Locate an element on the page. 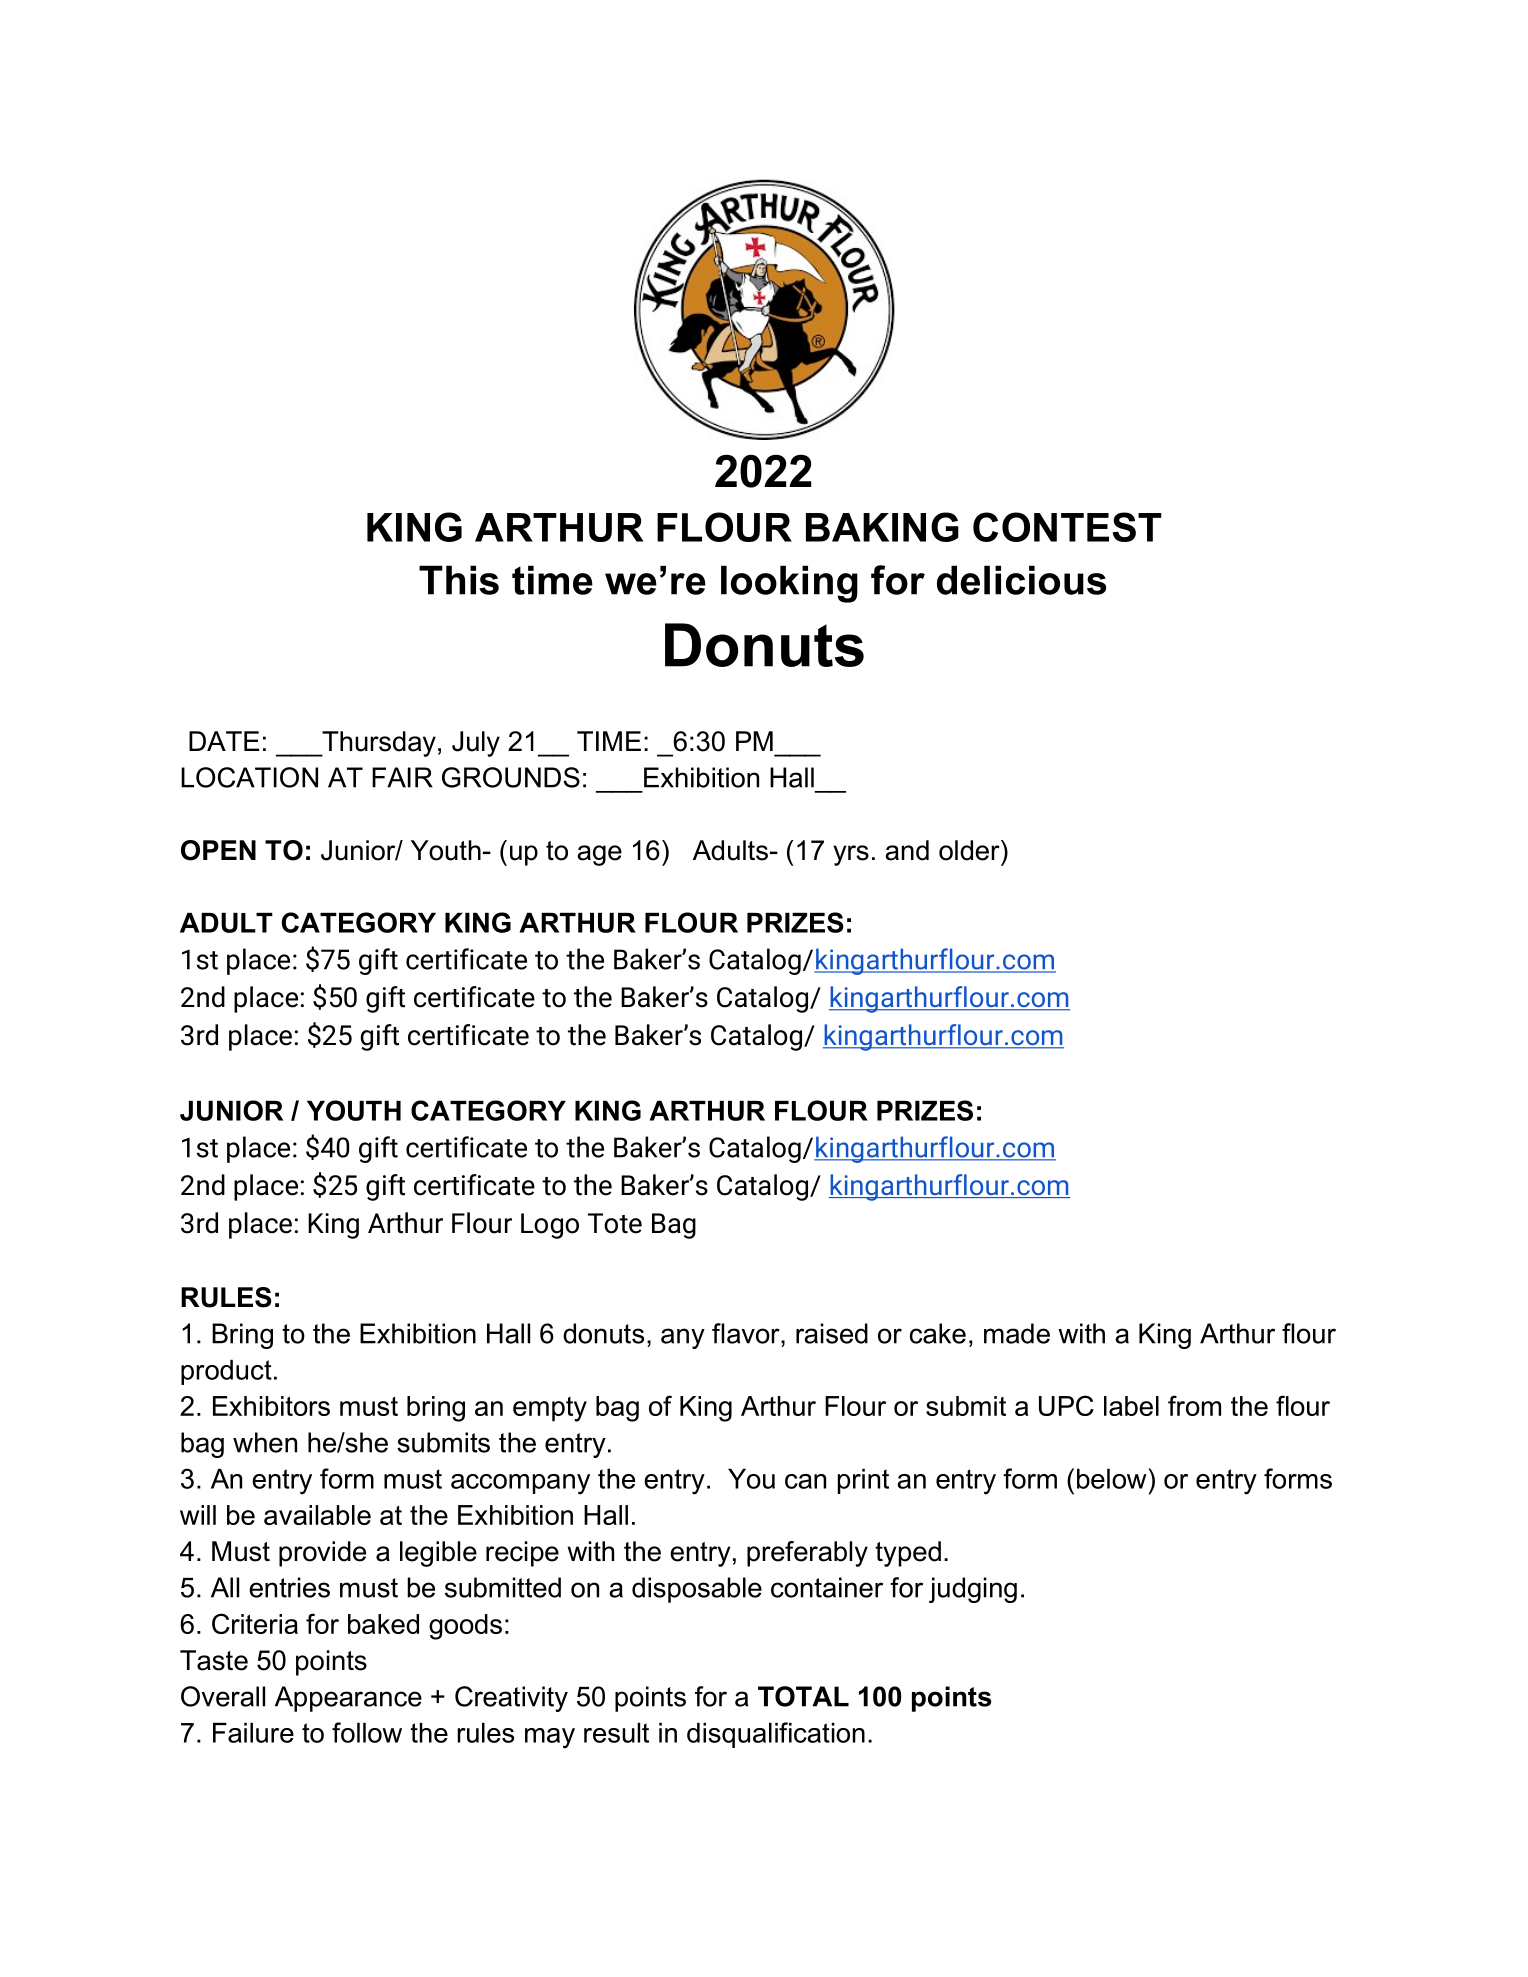 The height and width of the image is (1977, 1528). made is located at coordinates (1017, 1333).
